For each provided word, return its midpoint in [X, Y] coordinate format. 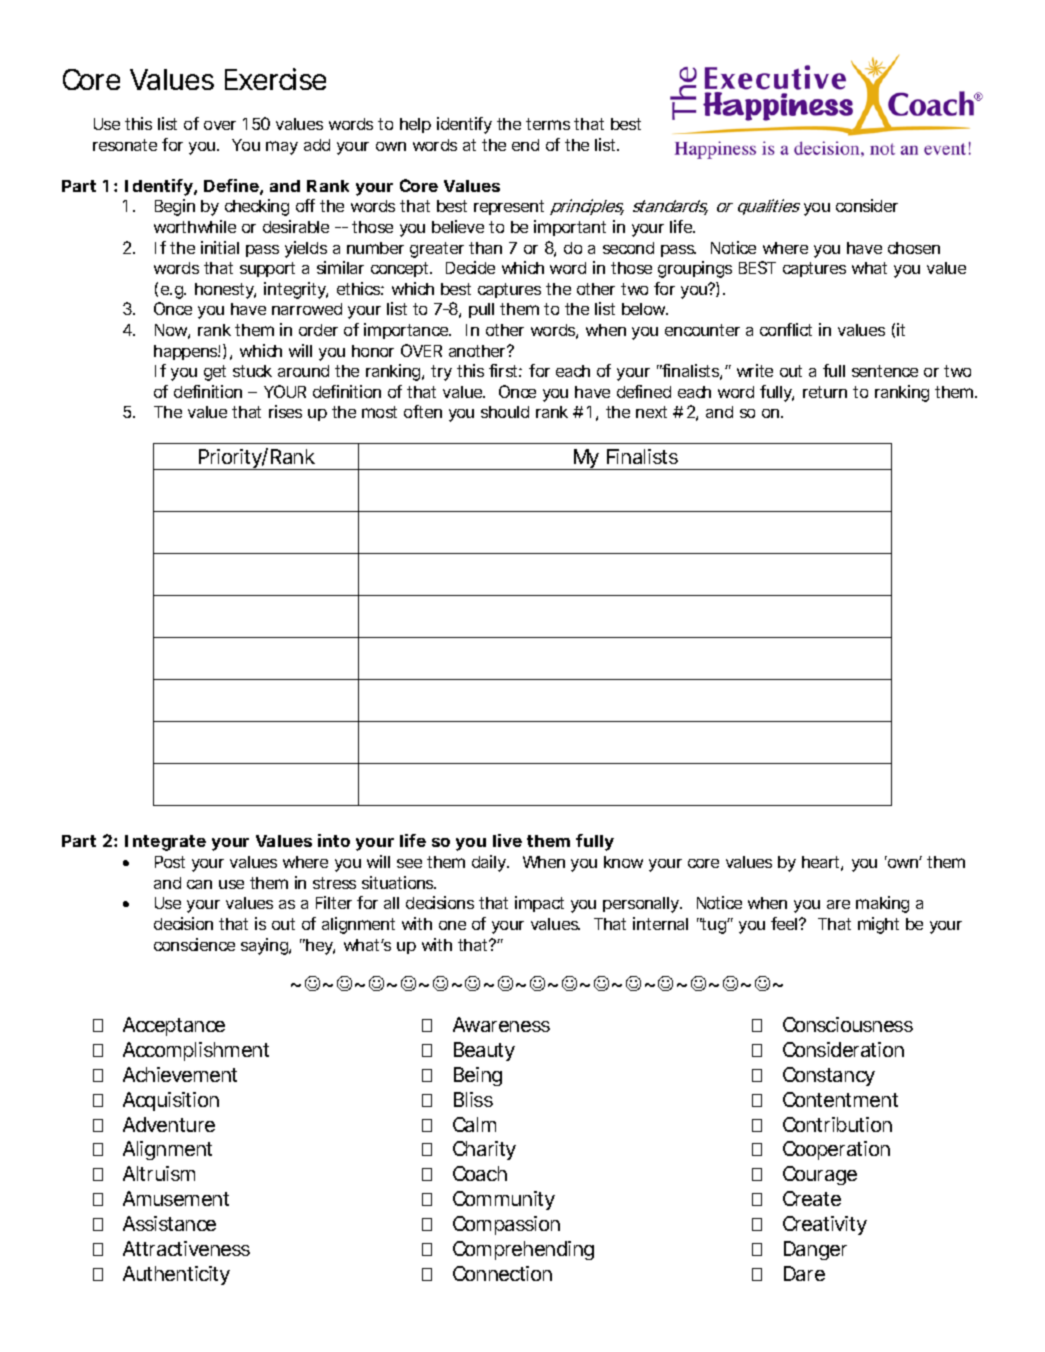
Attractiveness [186, 1248]
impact [539, 904]
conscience [194, 944]
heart [822, 863]
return [825, 392]
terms [548, 124]
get [215, 373]
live [507, 840]
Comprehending [523, 1250]
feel [785, 923]
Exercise [275, 79]
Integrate [165, 843]
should [505, 412]
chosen [914, 248]
